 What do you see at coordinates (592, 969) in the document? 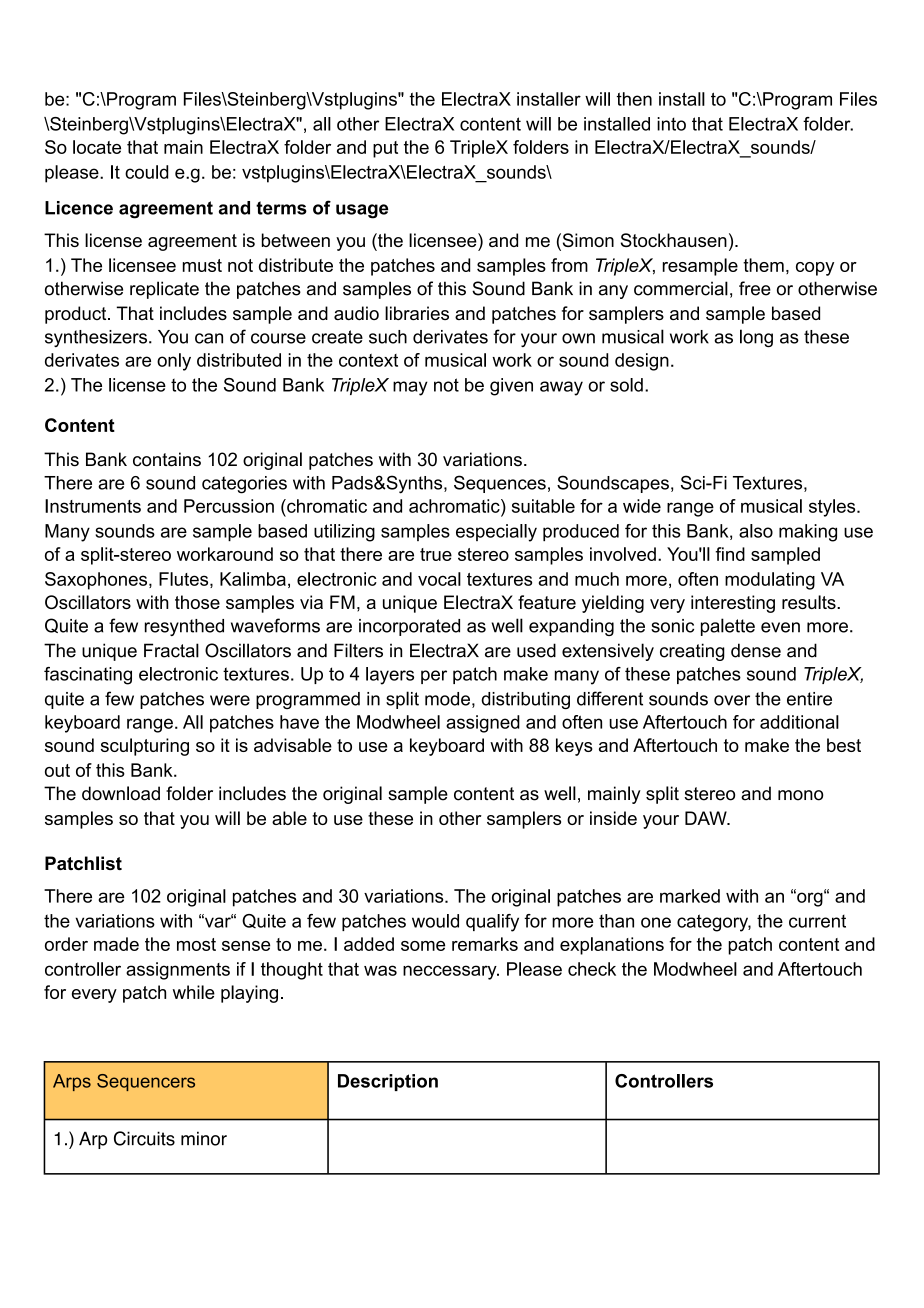
I see `check` at bounding box center [592, 969].
